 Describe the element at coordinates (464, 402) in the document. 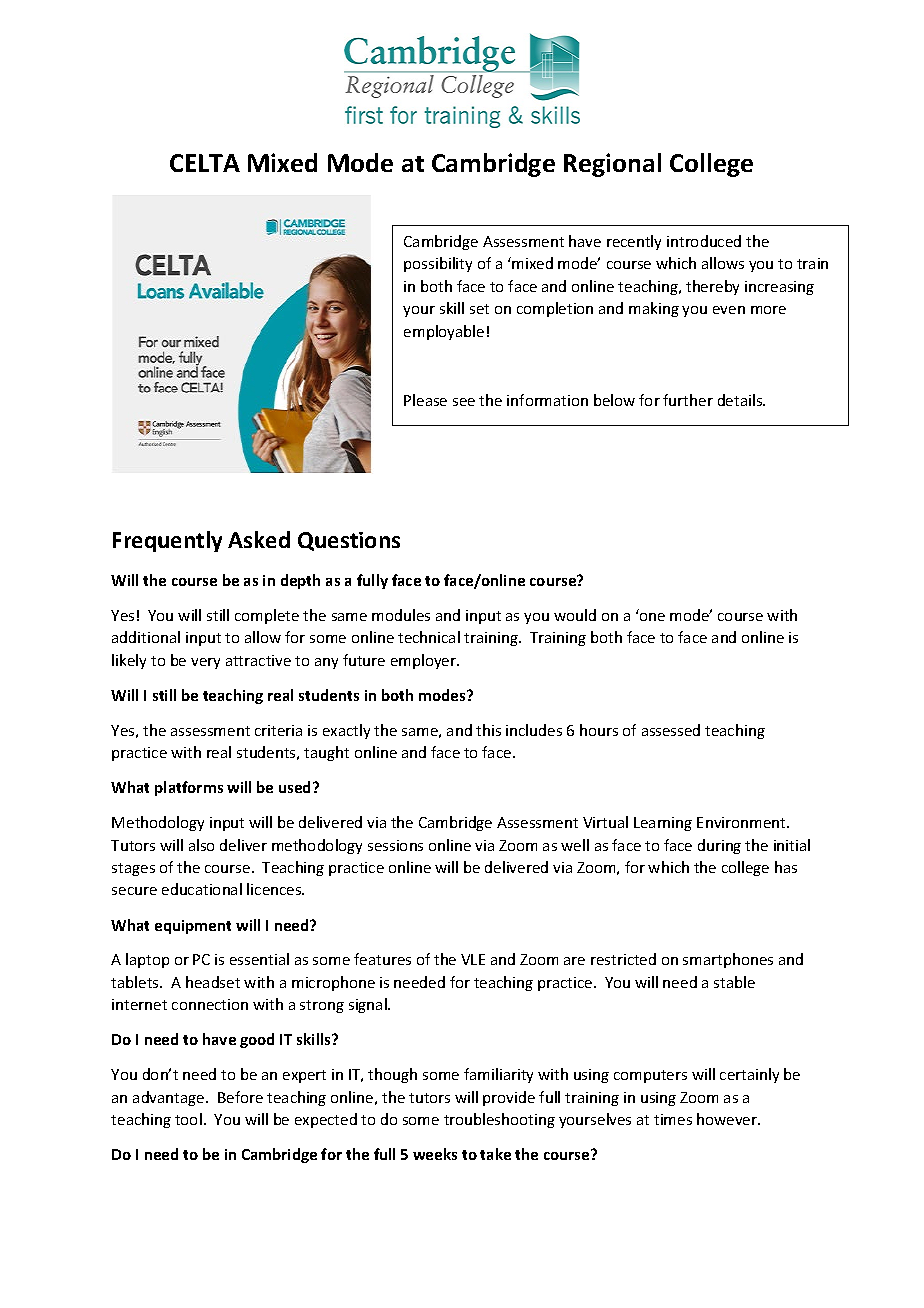

I see `see` at that location.
